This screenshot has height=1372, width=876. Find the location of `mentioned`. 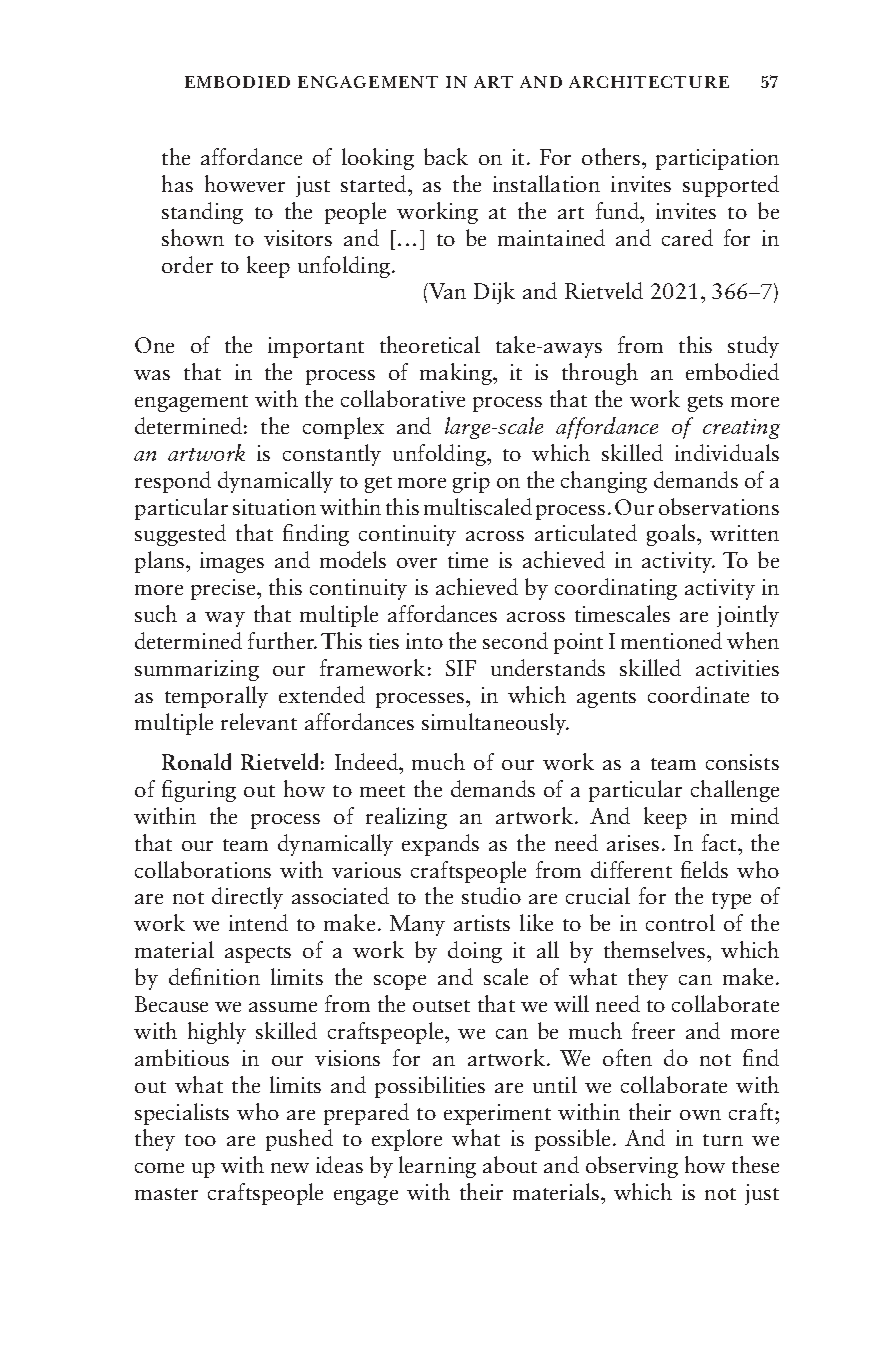

mentioned is located at coordinates (671, 640).
